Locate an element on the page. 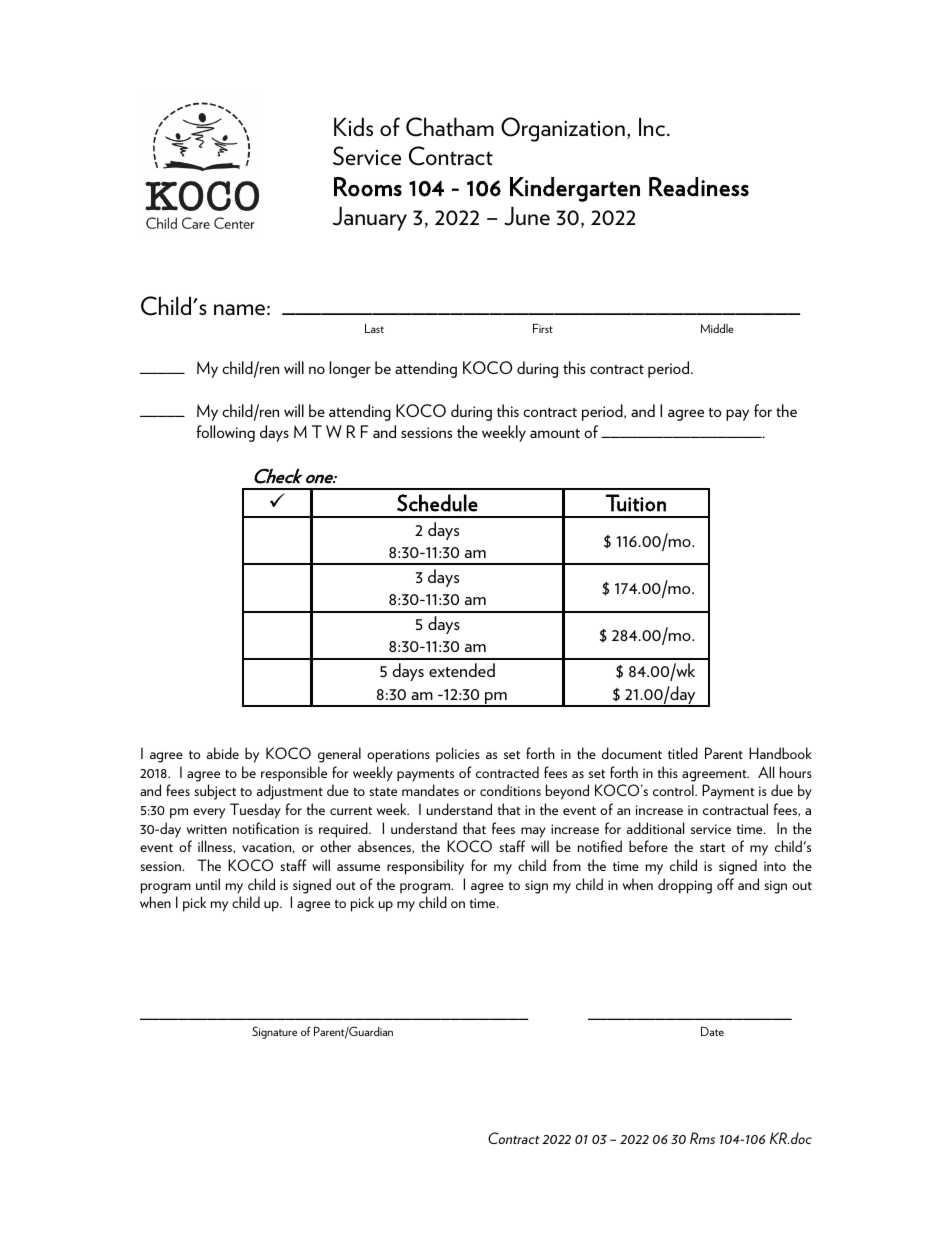 The width and height of the page is (952, 1233). off is located at coordinates (725, 884).
